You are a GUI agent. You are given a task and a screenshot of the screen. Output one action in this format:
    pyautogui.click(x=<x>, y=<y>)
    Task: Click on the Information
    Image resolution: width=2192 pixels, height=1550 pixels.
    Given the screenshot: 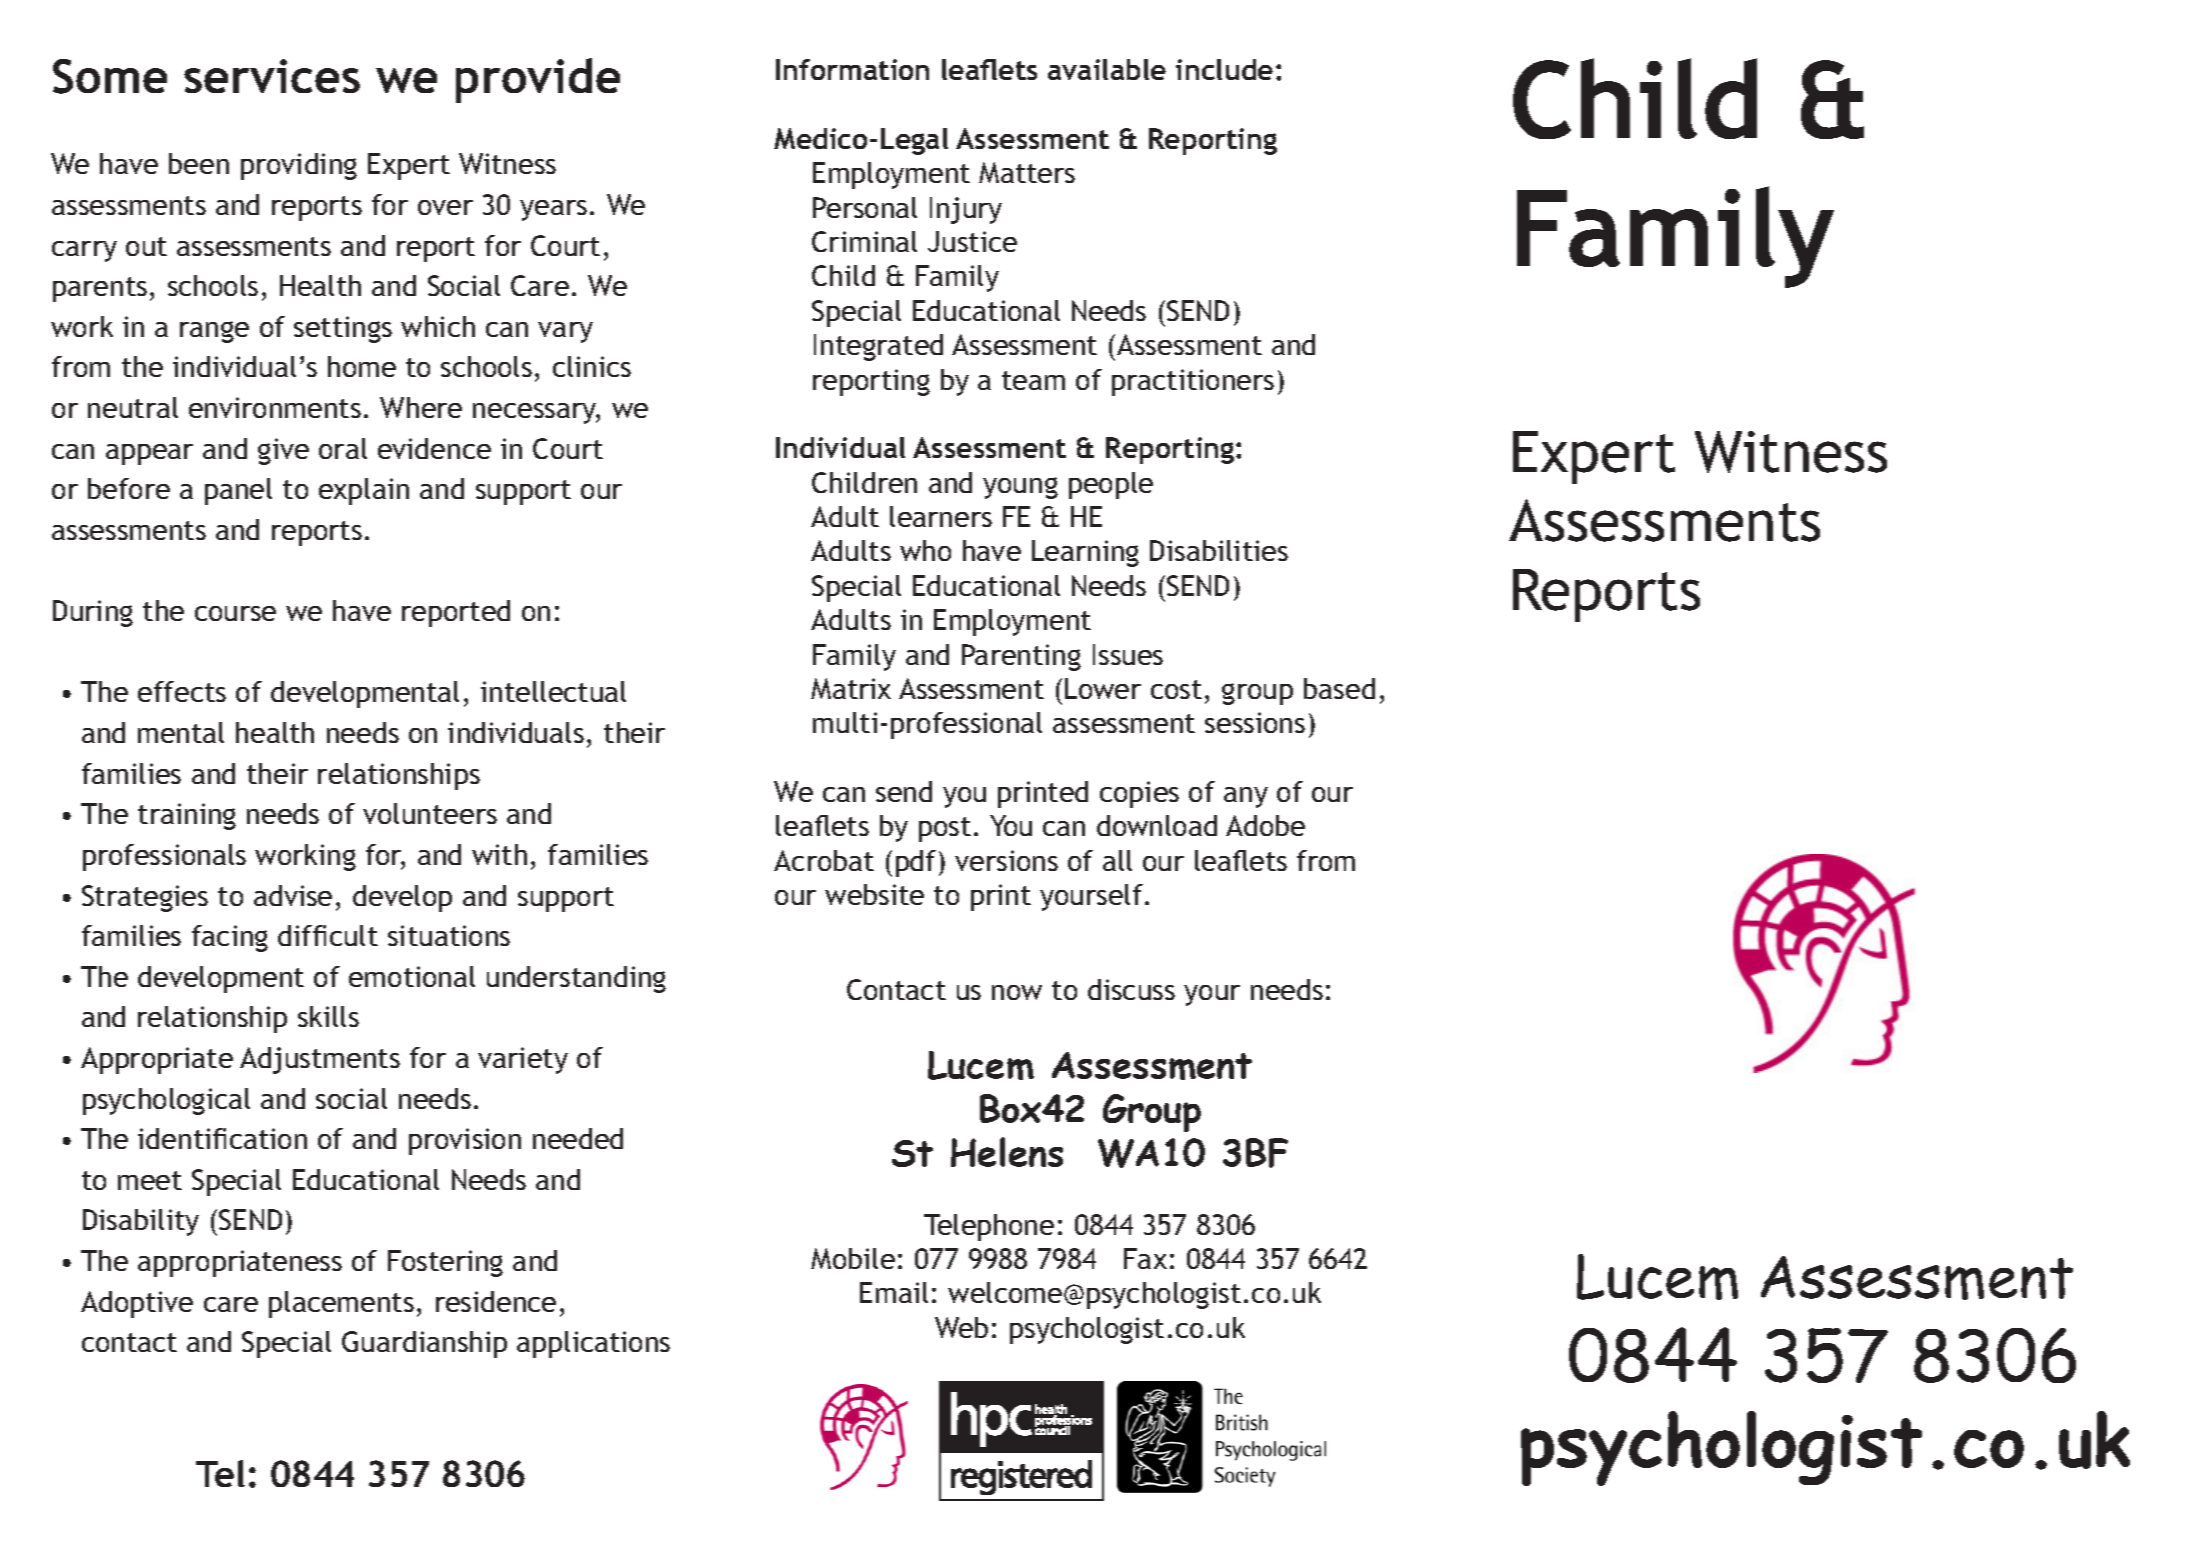 What is the action you would take?
    pyautogui.click(x=852, y=69)
